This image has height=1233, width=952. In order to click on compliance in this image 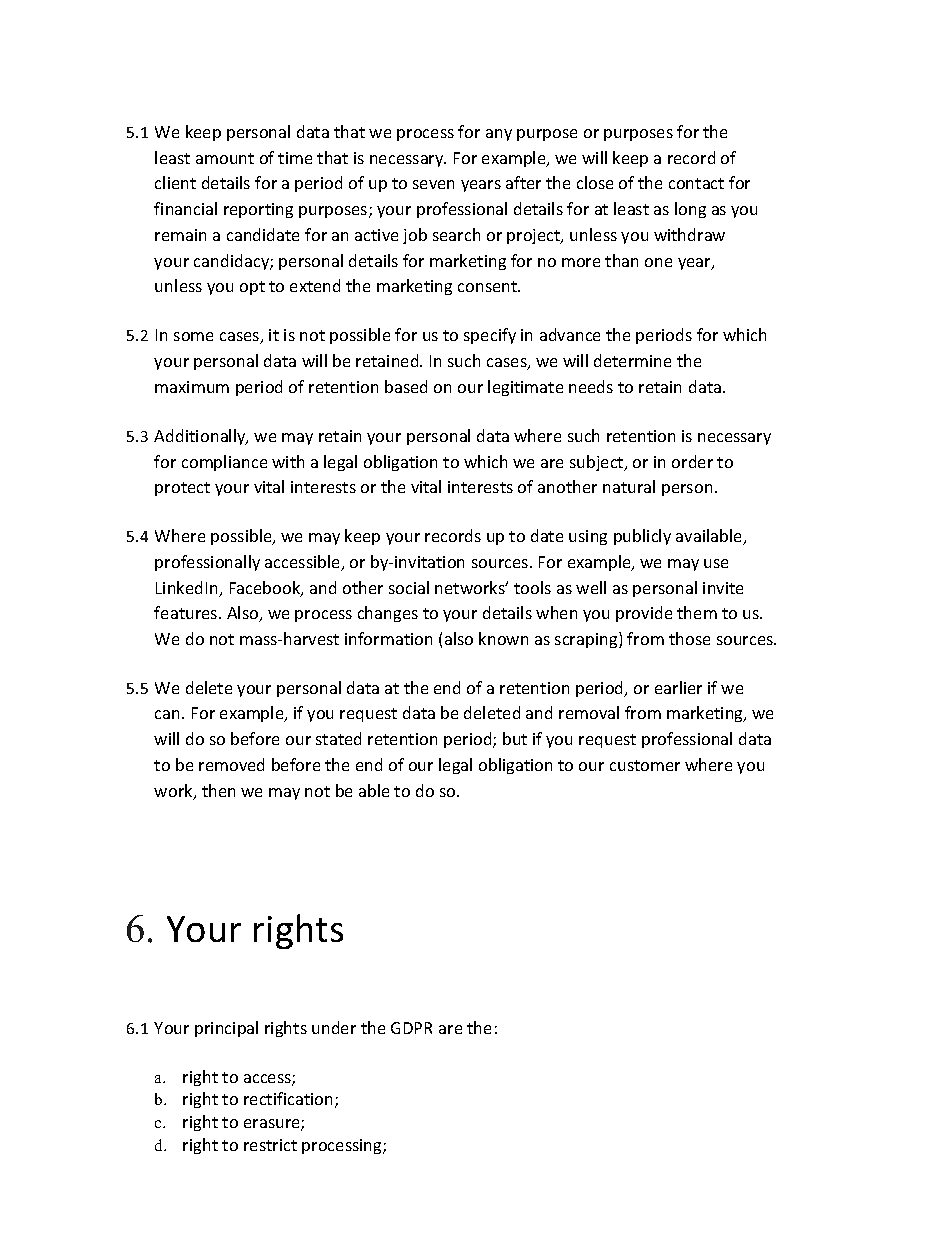, I will do `click(224, 463)`.
